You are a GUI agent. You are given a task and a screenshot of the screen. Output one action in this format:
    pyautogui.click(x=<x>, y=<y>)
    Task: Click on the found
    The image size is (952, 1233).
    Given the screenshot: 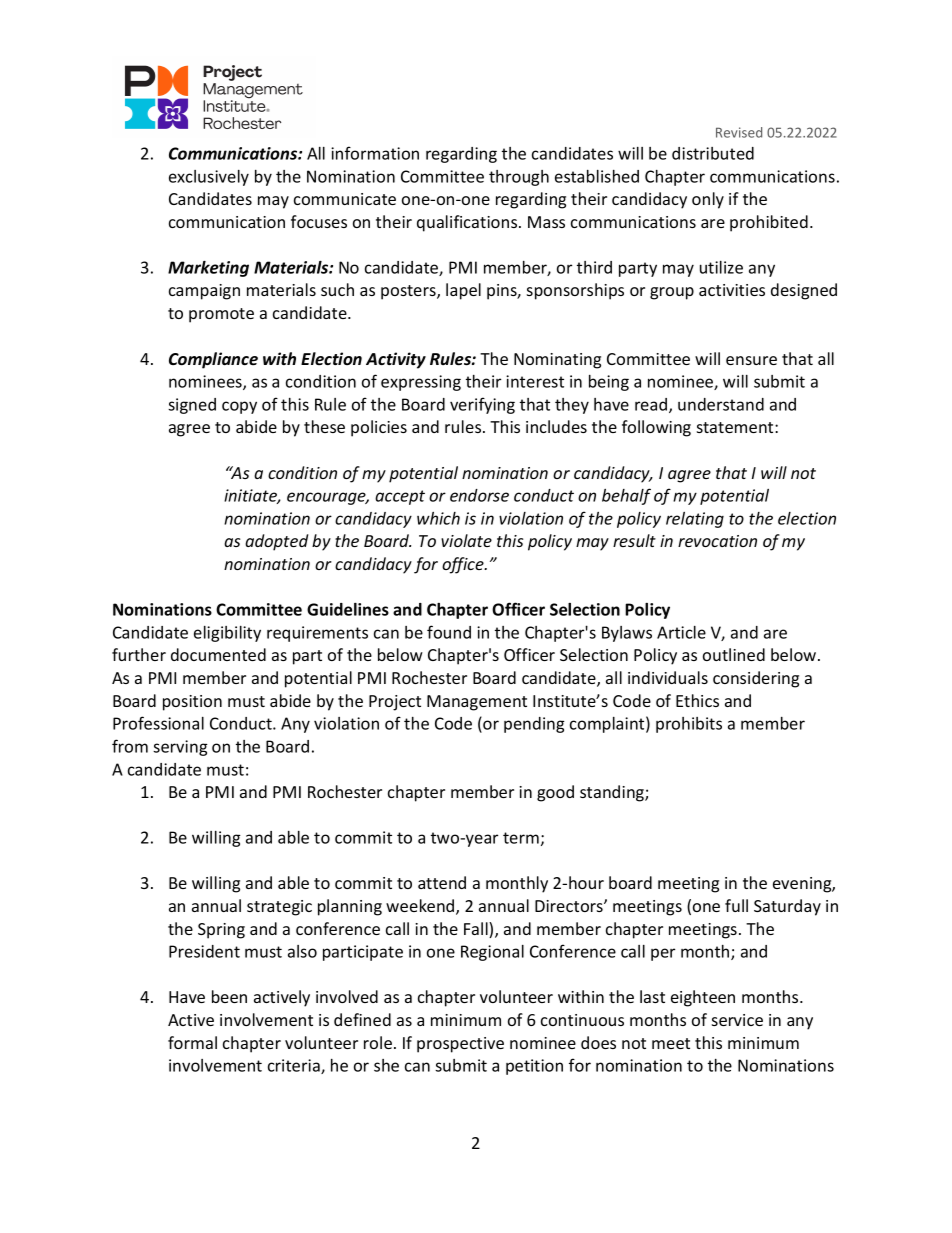 What is the action you would take?
    pyautogui.click(x=449, y=632)
